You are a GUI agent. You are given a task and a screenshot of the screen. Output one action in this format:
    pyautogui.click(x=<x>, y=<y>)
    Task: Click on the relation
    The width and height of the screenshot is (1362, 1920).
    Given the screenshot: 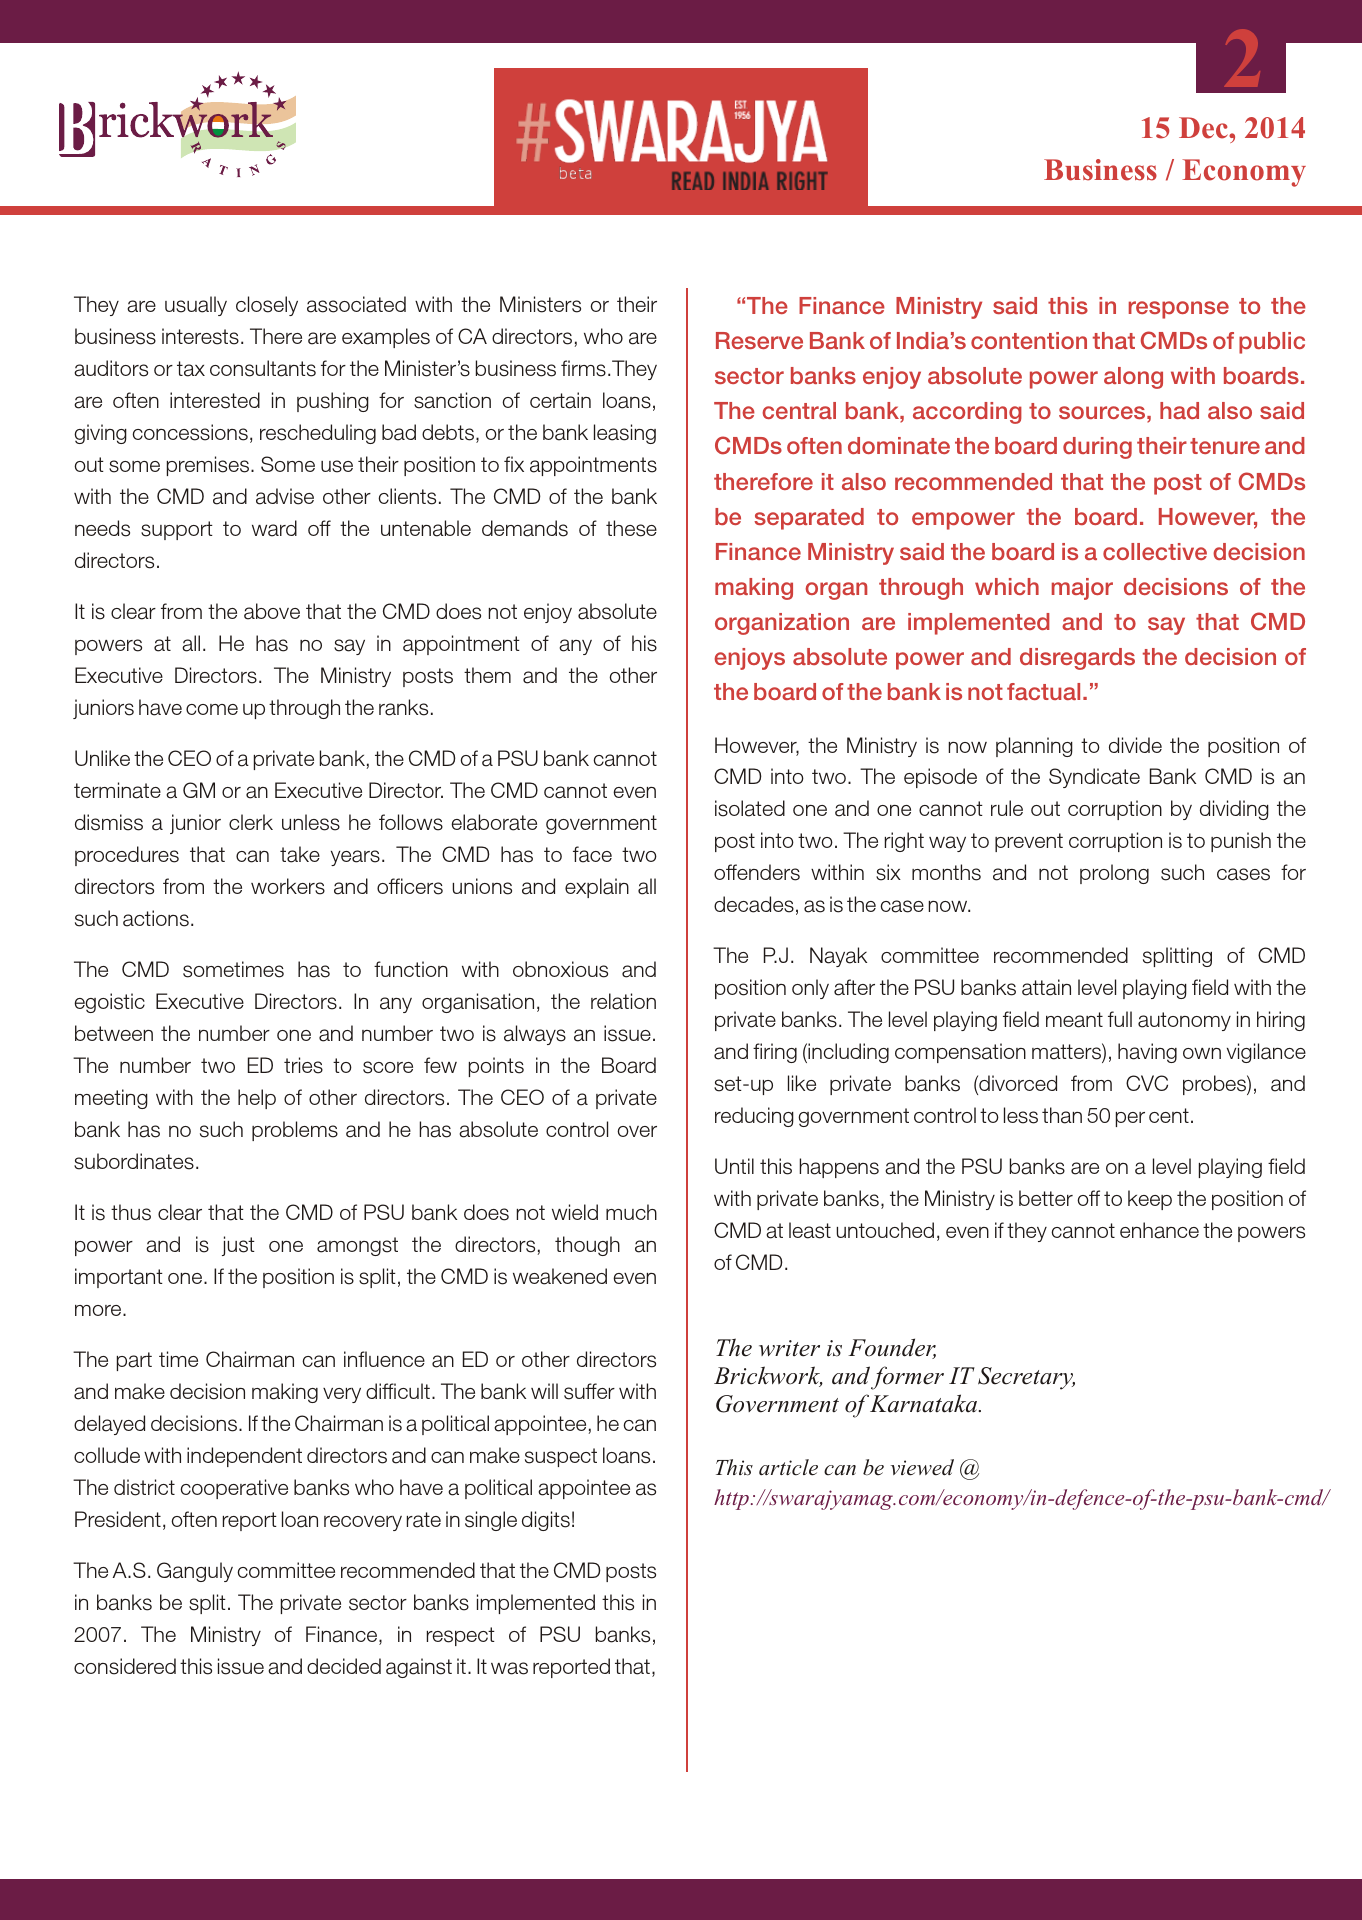 What is the action you would take?
    pyautogui.click(x=623, y=1001)
